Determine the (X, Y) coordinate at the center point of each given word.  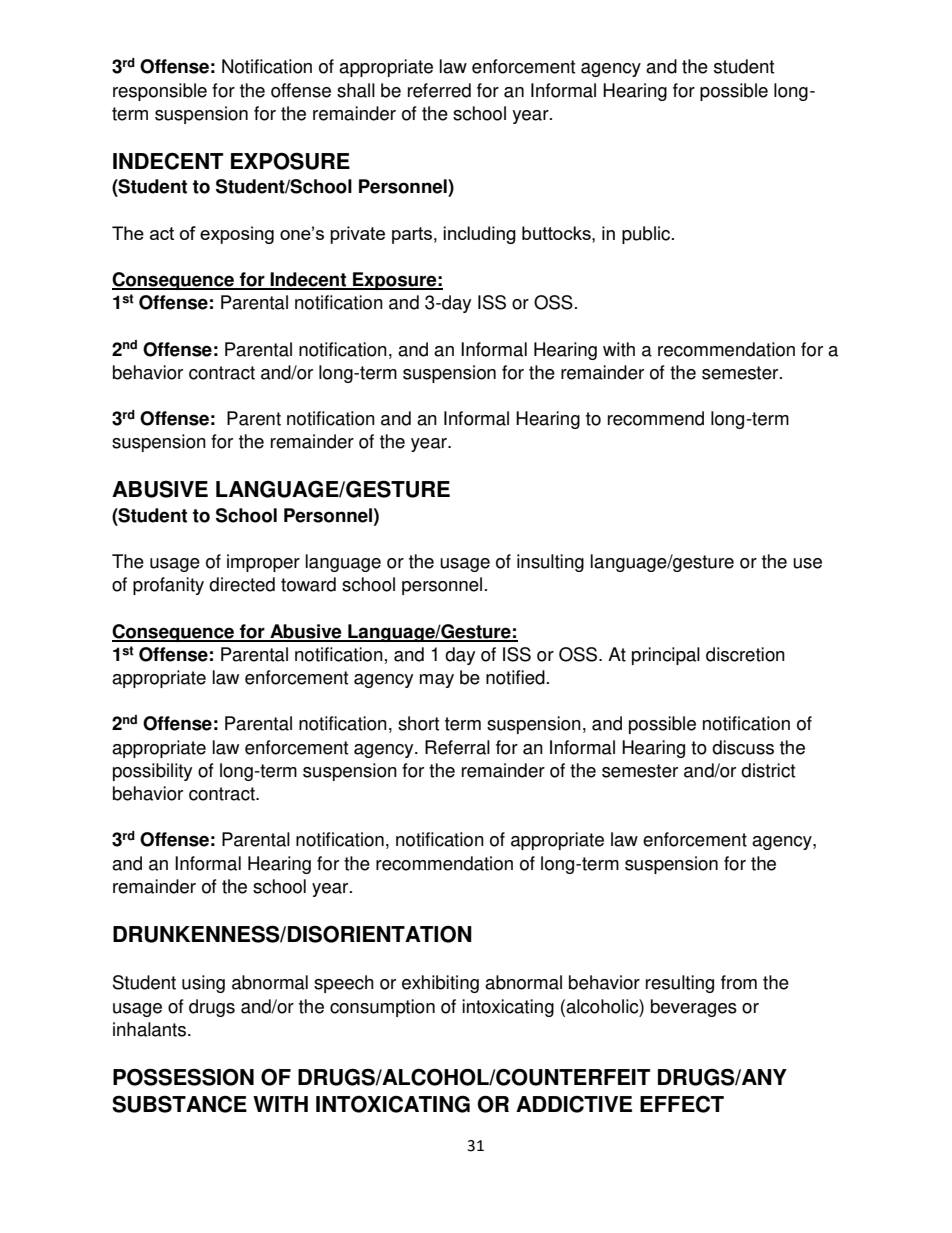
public (647, 235)
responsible (160, 92)
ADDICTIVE (574, 1104)
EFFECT (682, 1104)
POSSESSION (183, 1077)
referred (439, 90)
